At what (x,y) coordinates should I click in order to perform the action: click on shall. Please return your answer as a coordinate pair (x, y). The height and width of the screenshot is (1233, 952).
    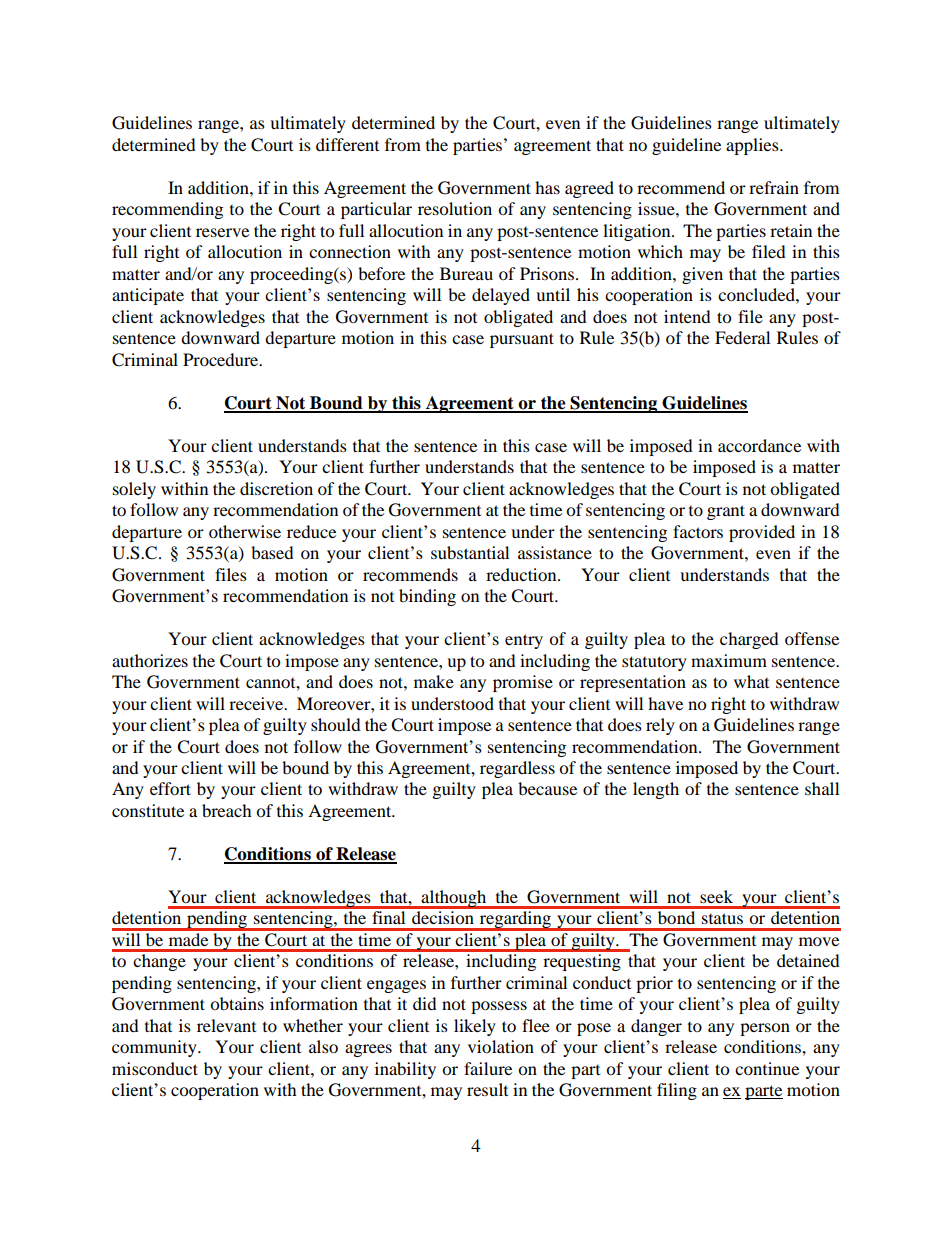
    Looking at the image, I should click on (822, 788).
